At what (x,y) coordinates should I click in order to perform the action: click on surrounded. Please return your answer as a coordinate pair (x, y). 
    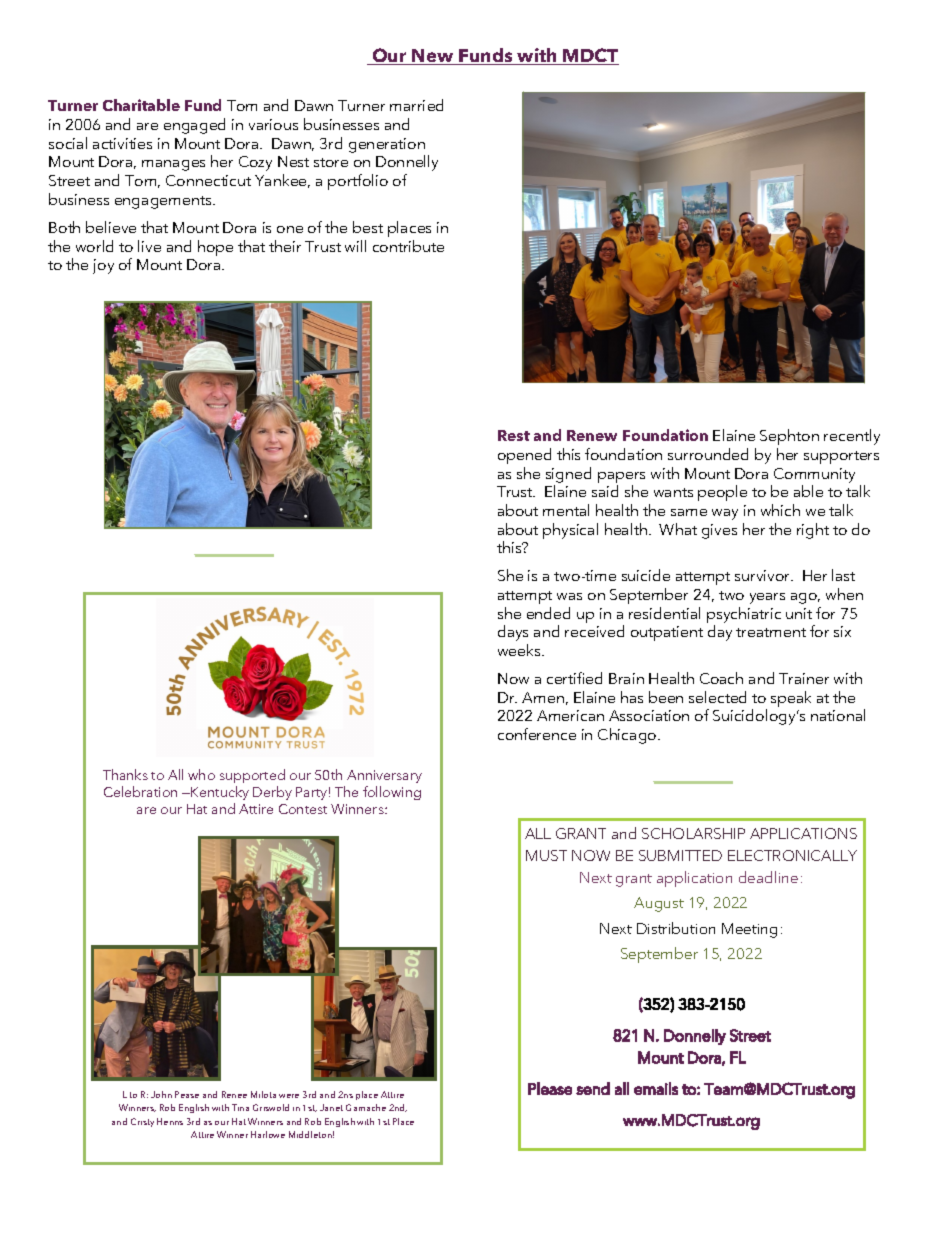
    Looking at the image, I should click on (708, 454).
